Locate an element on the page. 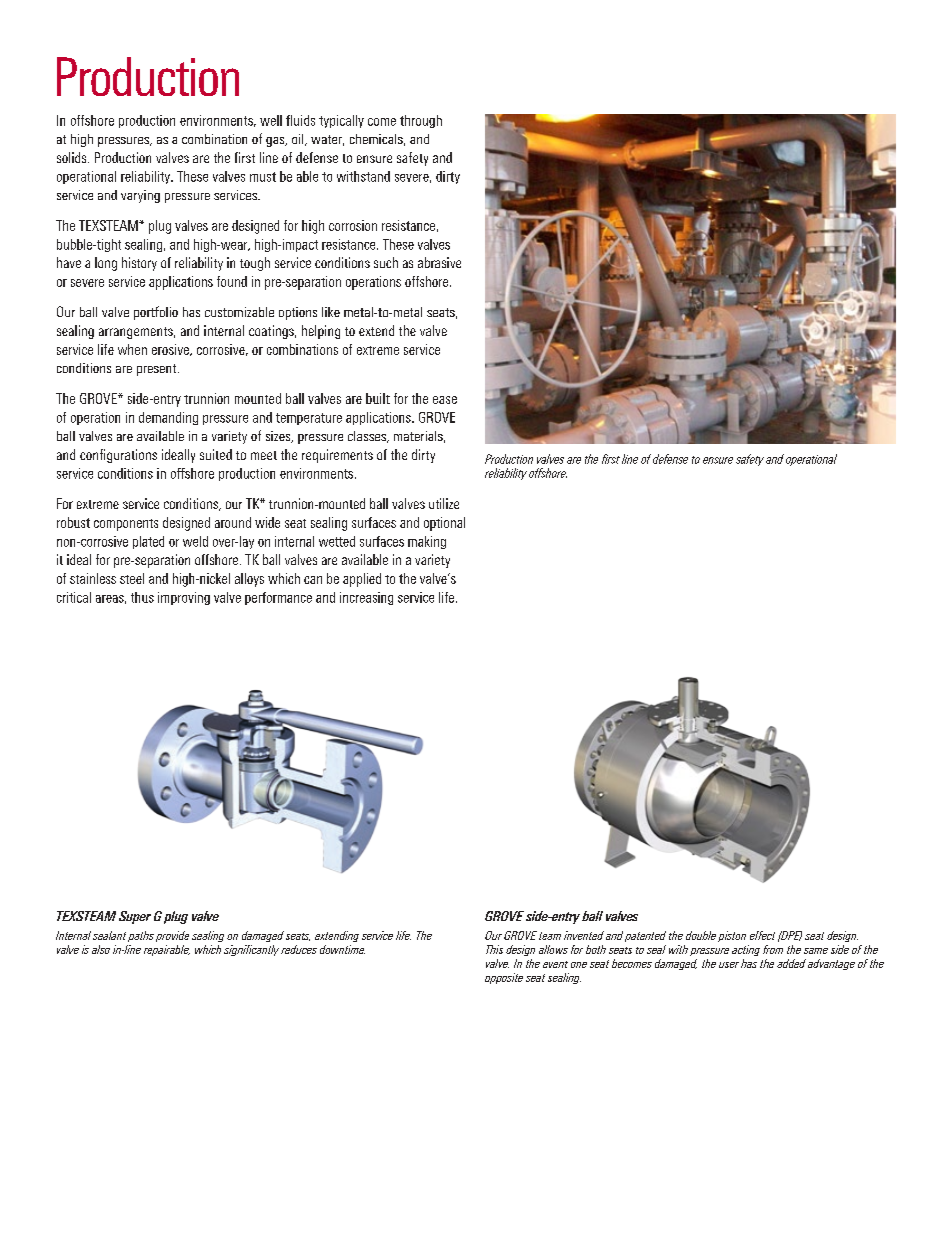 This page has height=1233, width=952. Super is located at coordinates (135, 917).
